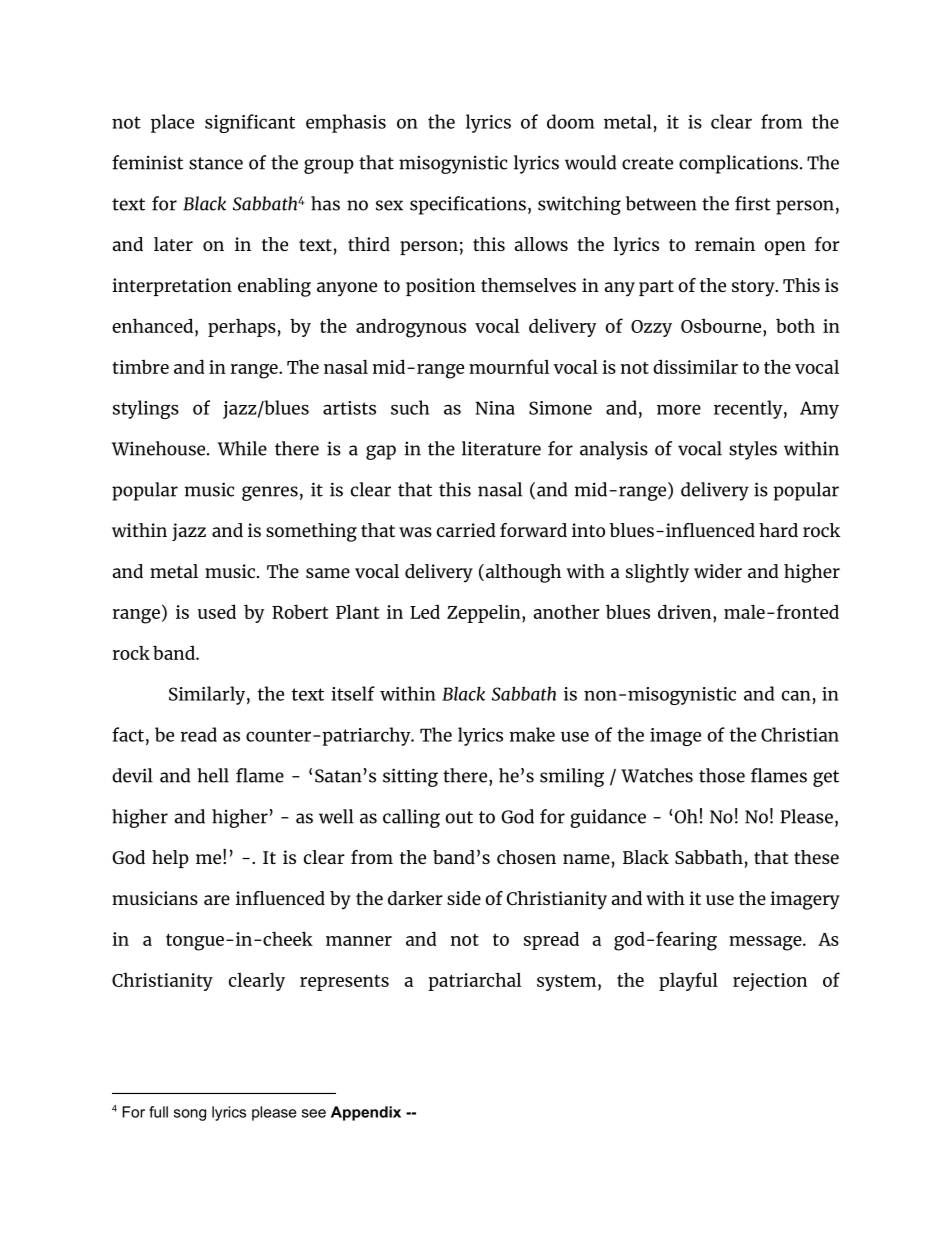  I want to click on literature, so click(501, 448).
